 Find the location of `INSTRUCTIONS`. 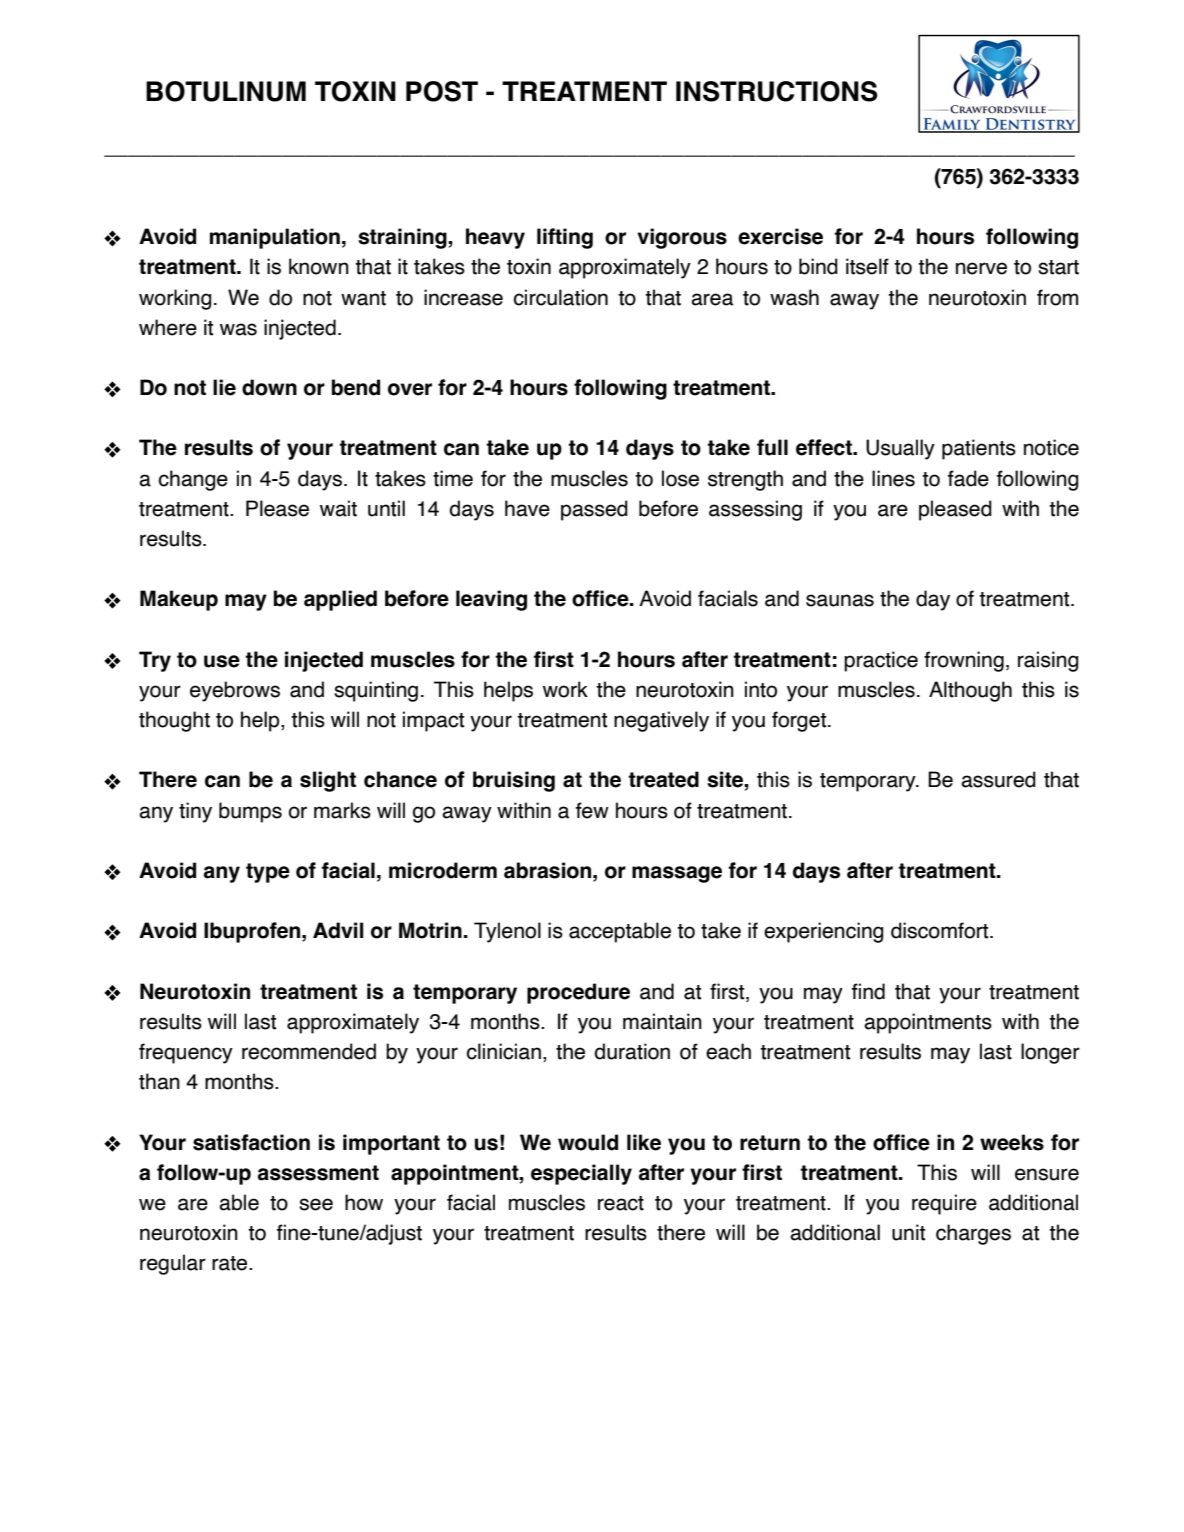

INSTRUCTIONS is located at coordinates (777, 91).
